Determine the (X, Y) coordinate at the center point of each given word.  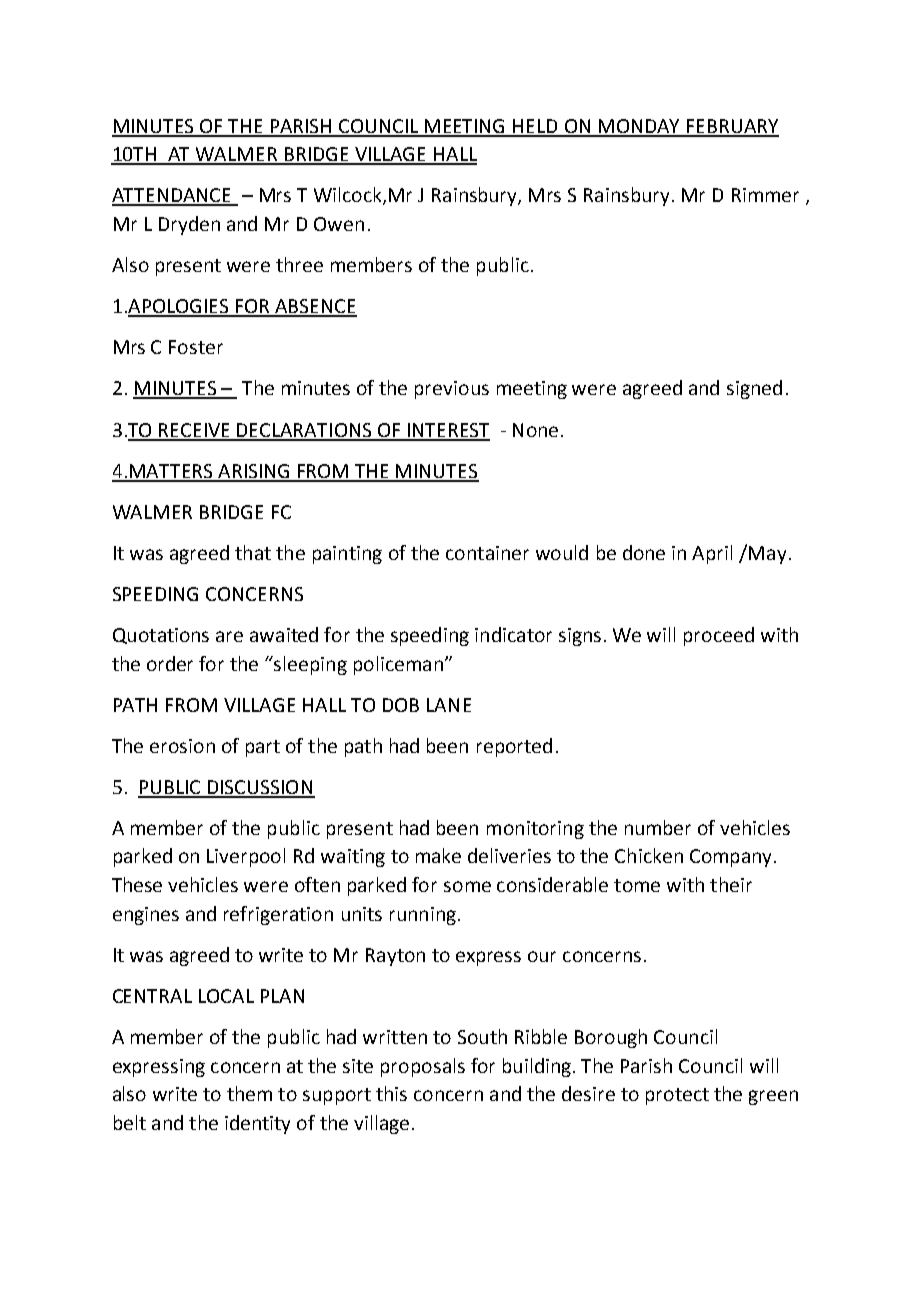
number (658, 827)
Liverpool (246, 857)
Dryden (189, 225)
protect (677, 1096)
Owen (339, 224)
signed (754, 389)
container (487, 553)
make (438, 855)
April (712, 554)
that (253, 552)
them (249, 1093)
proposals (423, 1067)
